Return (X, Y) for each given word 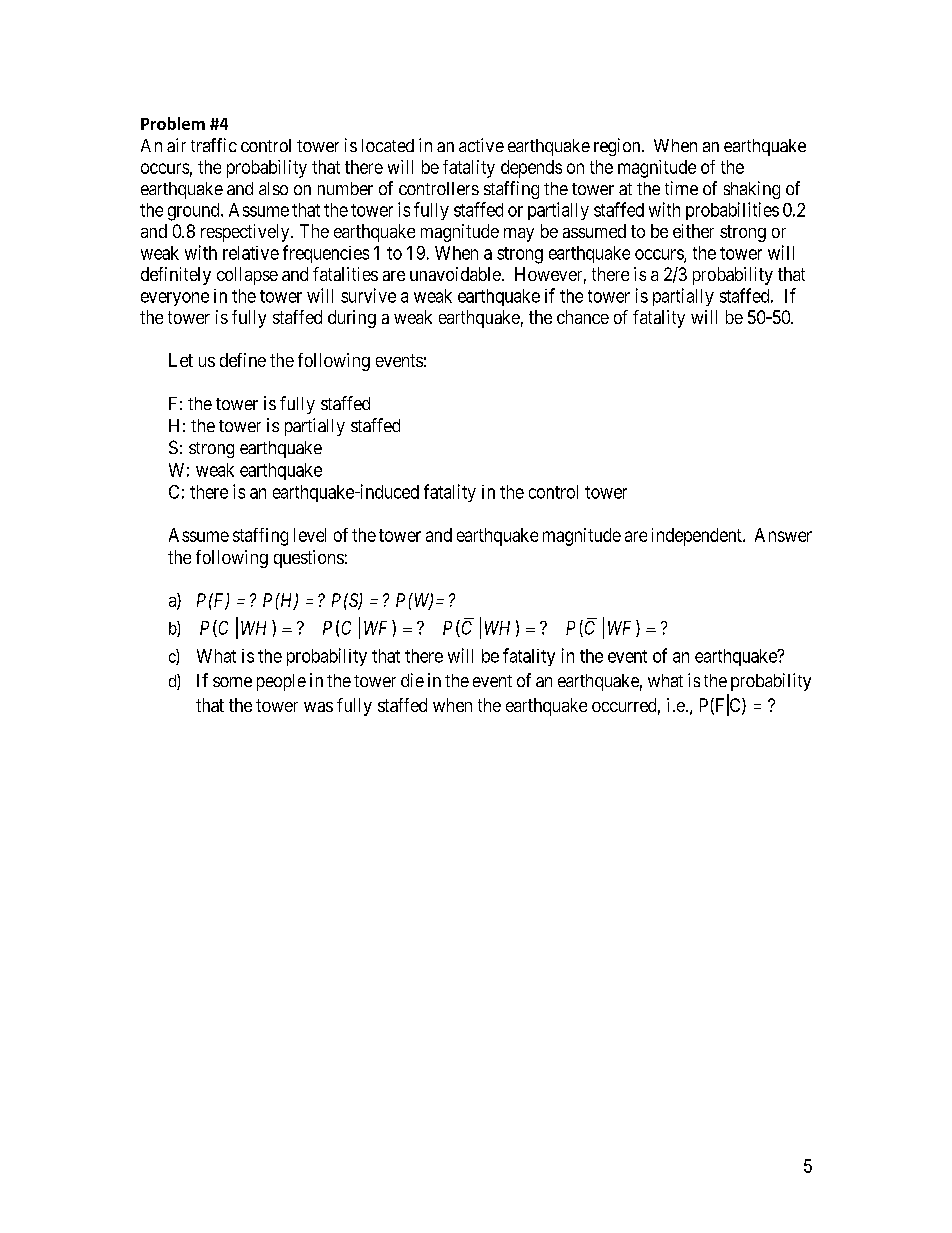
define (243, 360)
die (412, 680)
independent (698, 537)
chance (583, 317)
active (481, 145)
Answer (783, 535)
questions (309, 559)
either (693, 231)
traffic (214, 145)
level (310, 535)
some (232, 682)
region (618, 147)
